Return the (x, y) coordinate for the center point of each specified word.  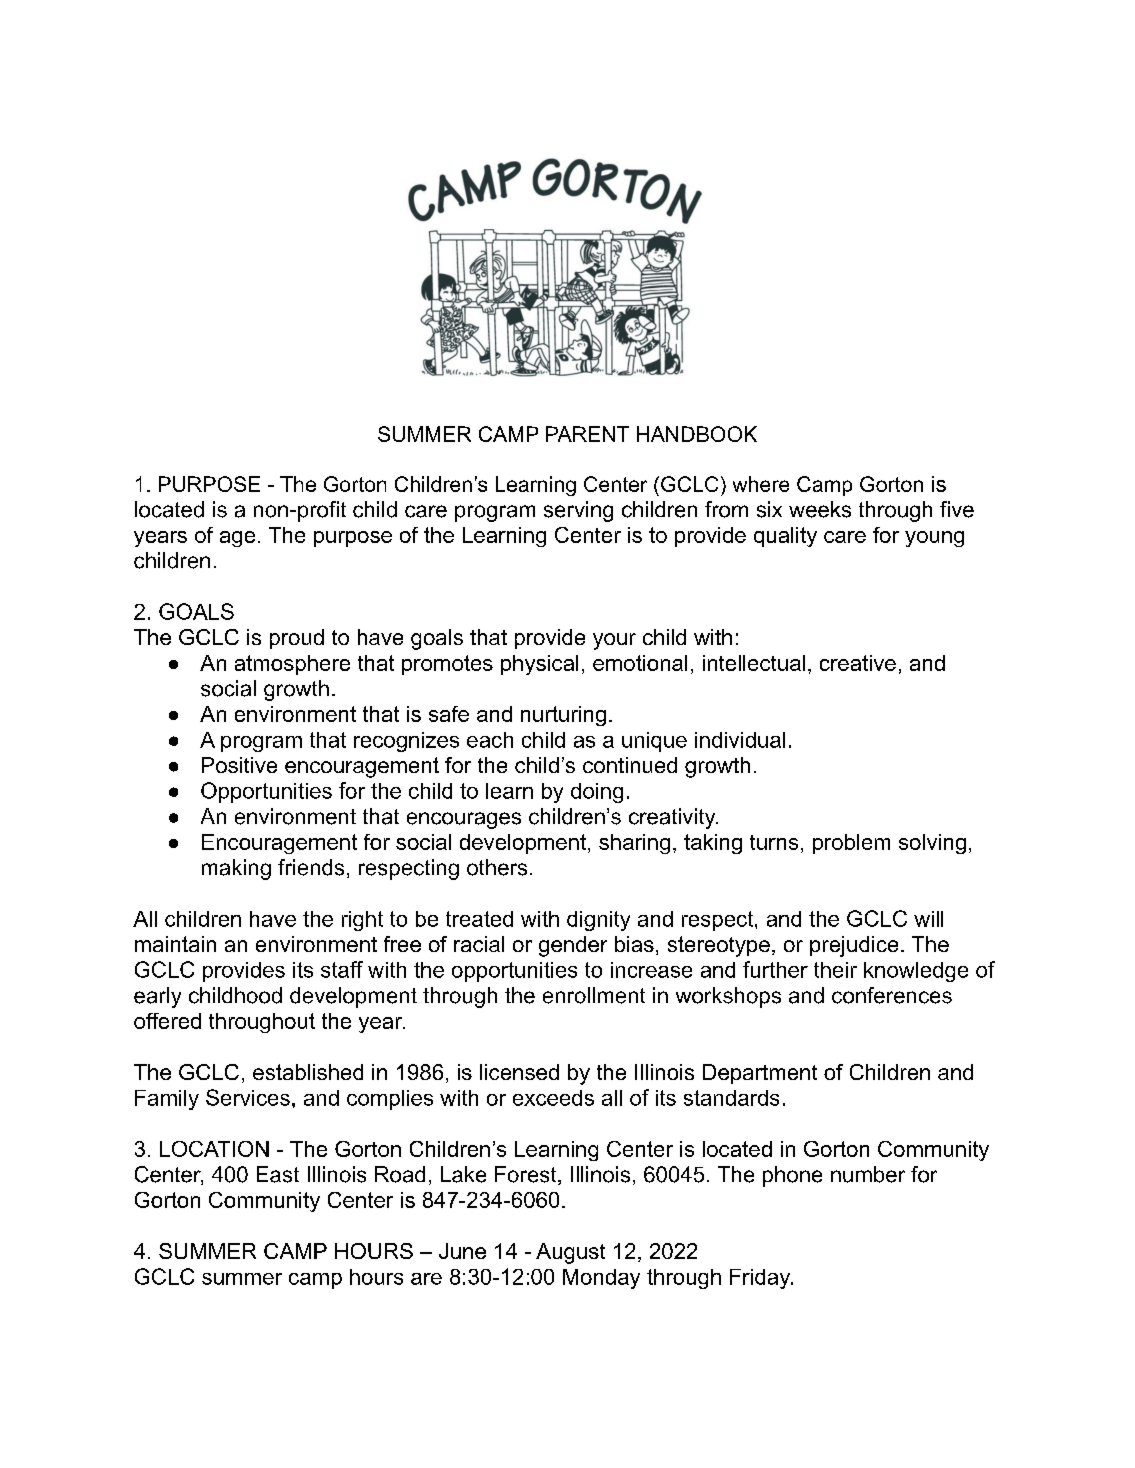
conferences (892, 995)
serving (578, 511)
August (570, 1253)
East (278, 1174)
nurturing (563, 716)
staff (342, 969)
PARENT (587, 434)
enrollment (594, 995)
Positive (239, 765)
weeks (820, 509)
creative (858, 663)
